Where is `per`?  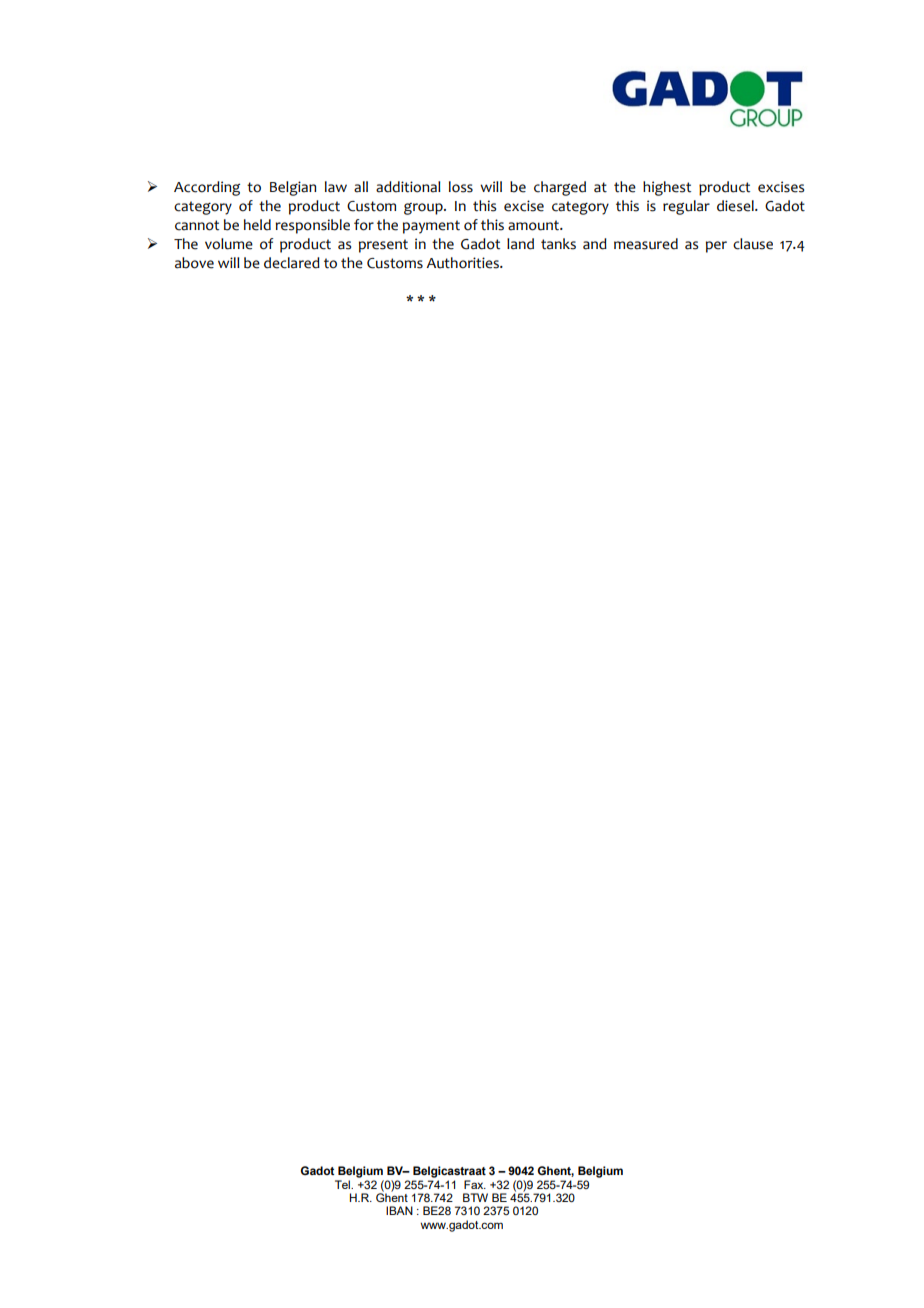
per is located at coordinates (716, 247).
